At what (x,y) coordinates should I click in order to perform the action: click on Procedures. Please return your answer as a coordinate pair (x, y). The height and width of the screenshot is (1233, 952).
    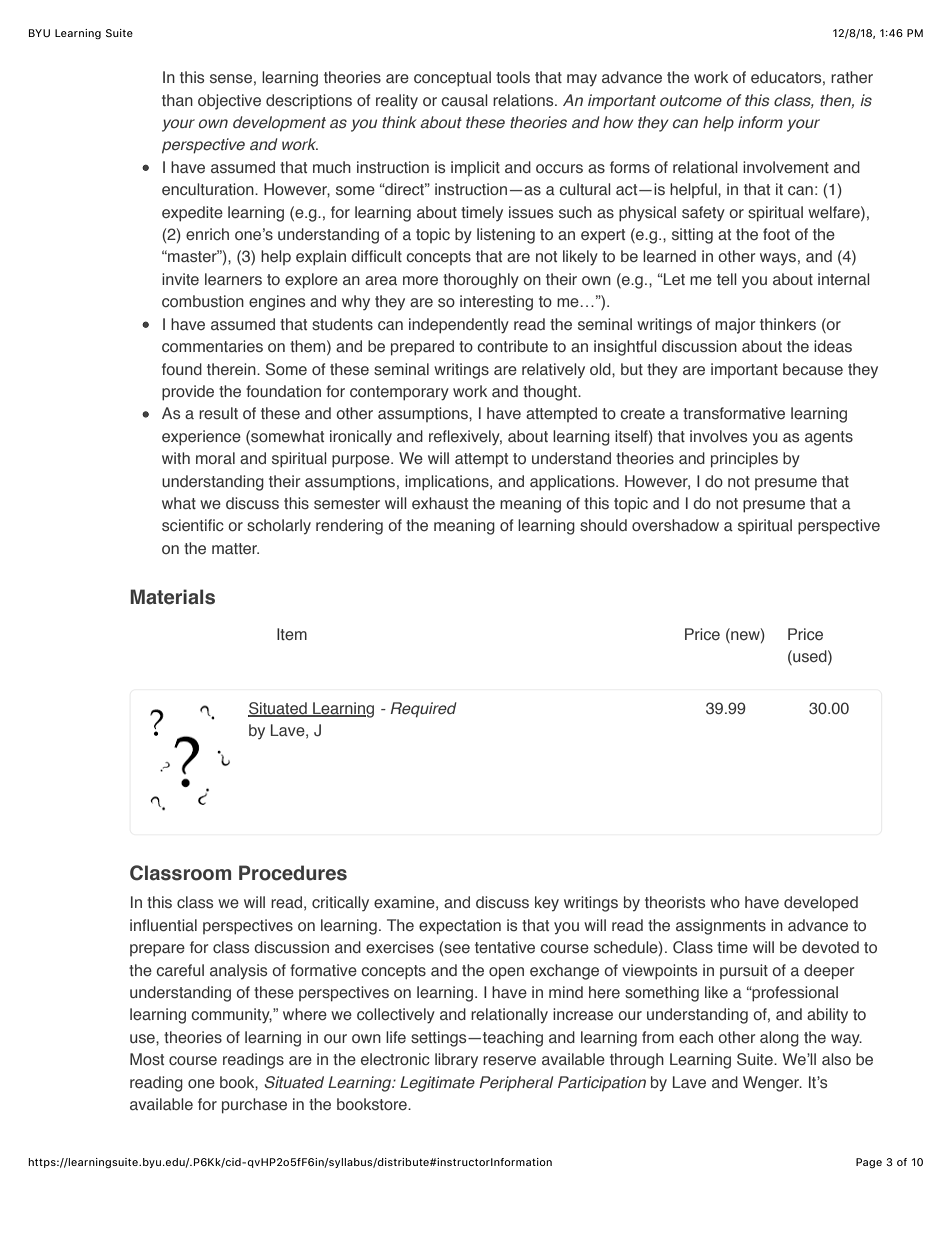
    Looking at the image, I should click on (293, 873).
